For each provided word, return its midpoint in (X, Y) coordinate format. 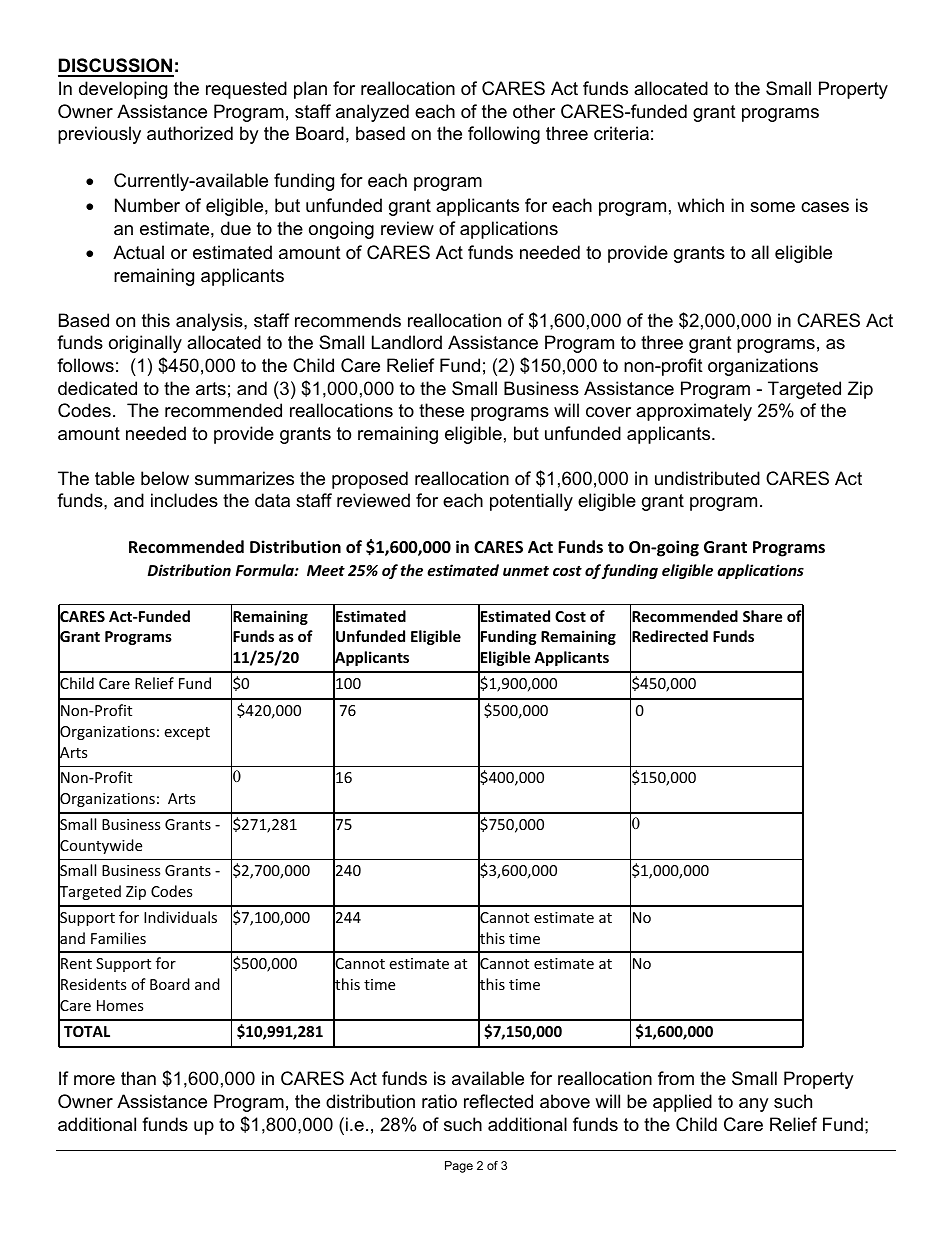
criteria (621, 133)
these (441, 410)
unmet (526, 571)
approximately (694, 412)
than (138, 1078)
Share (762, 616)
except (187, 733)
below (165, 478)
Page (459, 1167)
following (504, 135)
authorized (190, 133)
